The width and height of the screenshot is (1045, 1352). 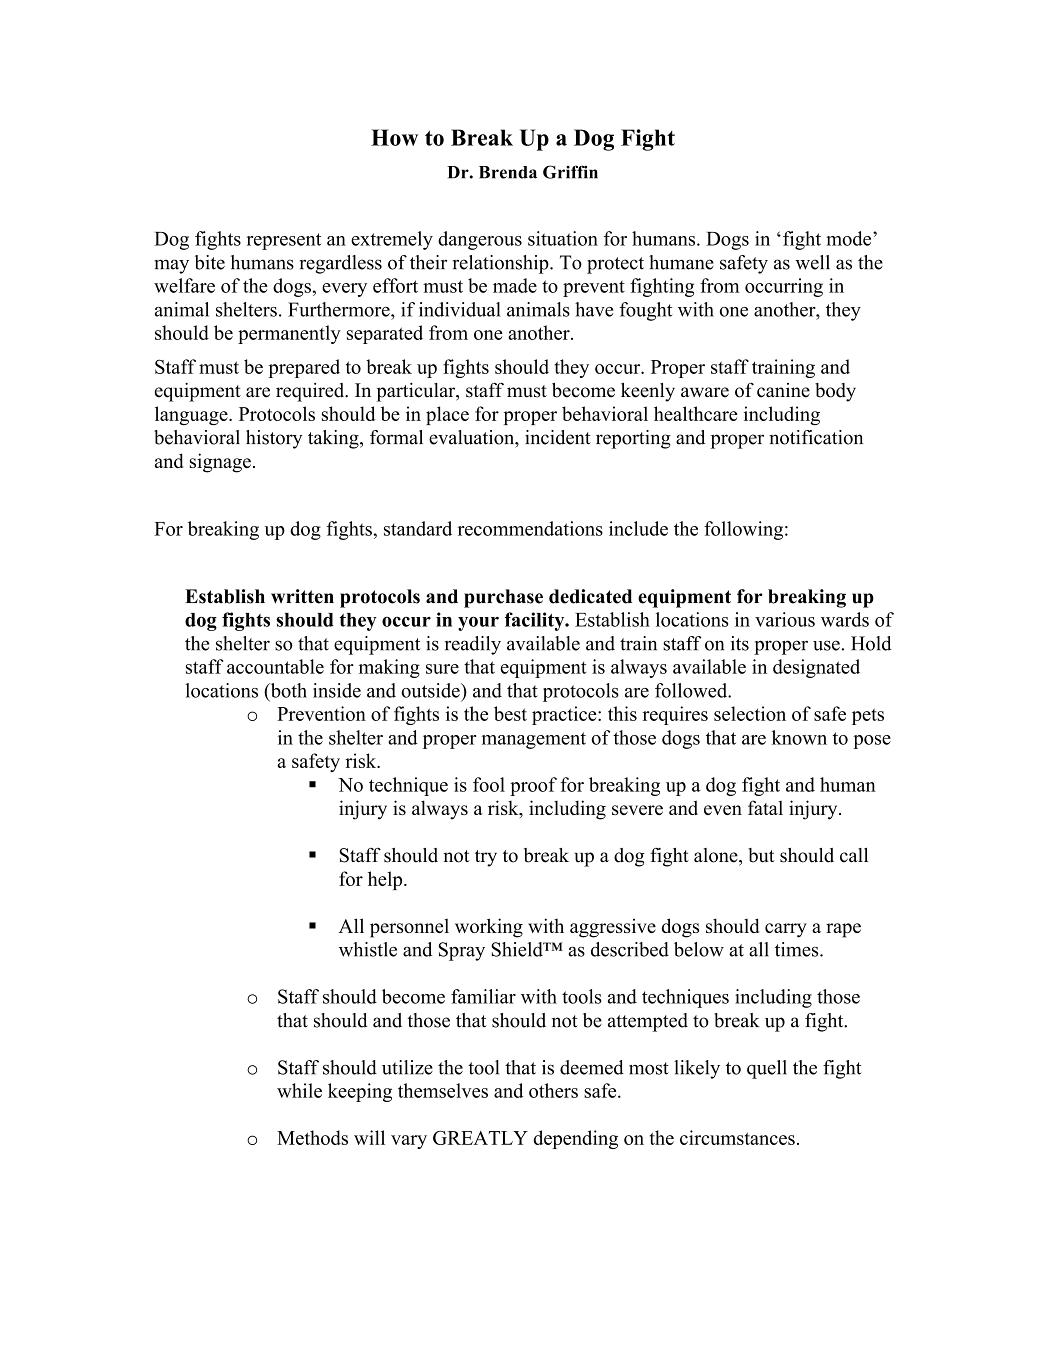 I want to click on history, so click(x=274, y=439).
